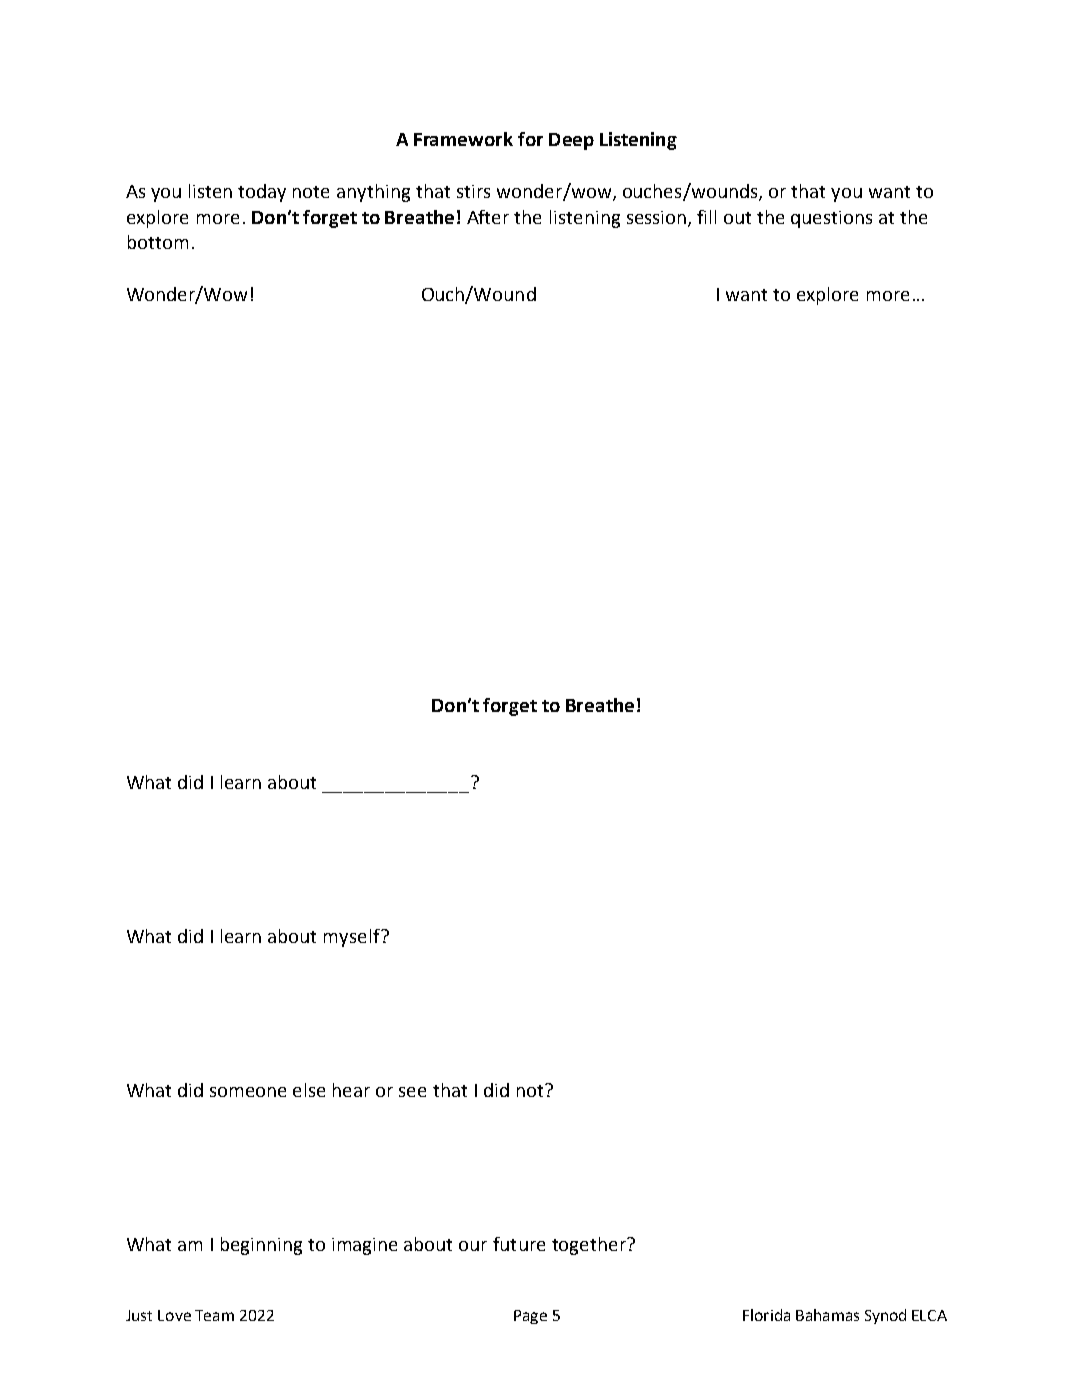  I want to click on someone, so click(248, 1092).
